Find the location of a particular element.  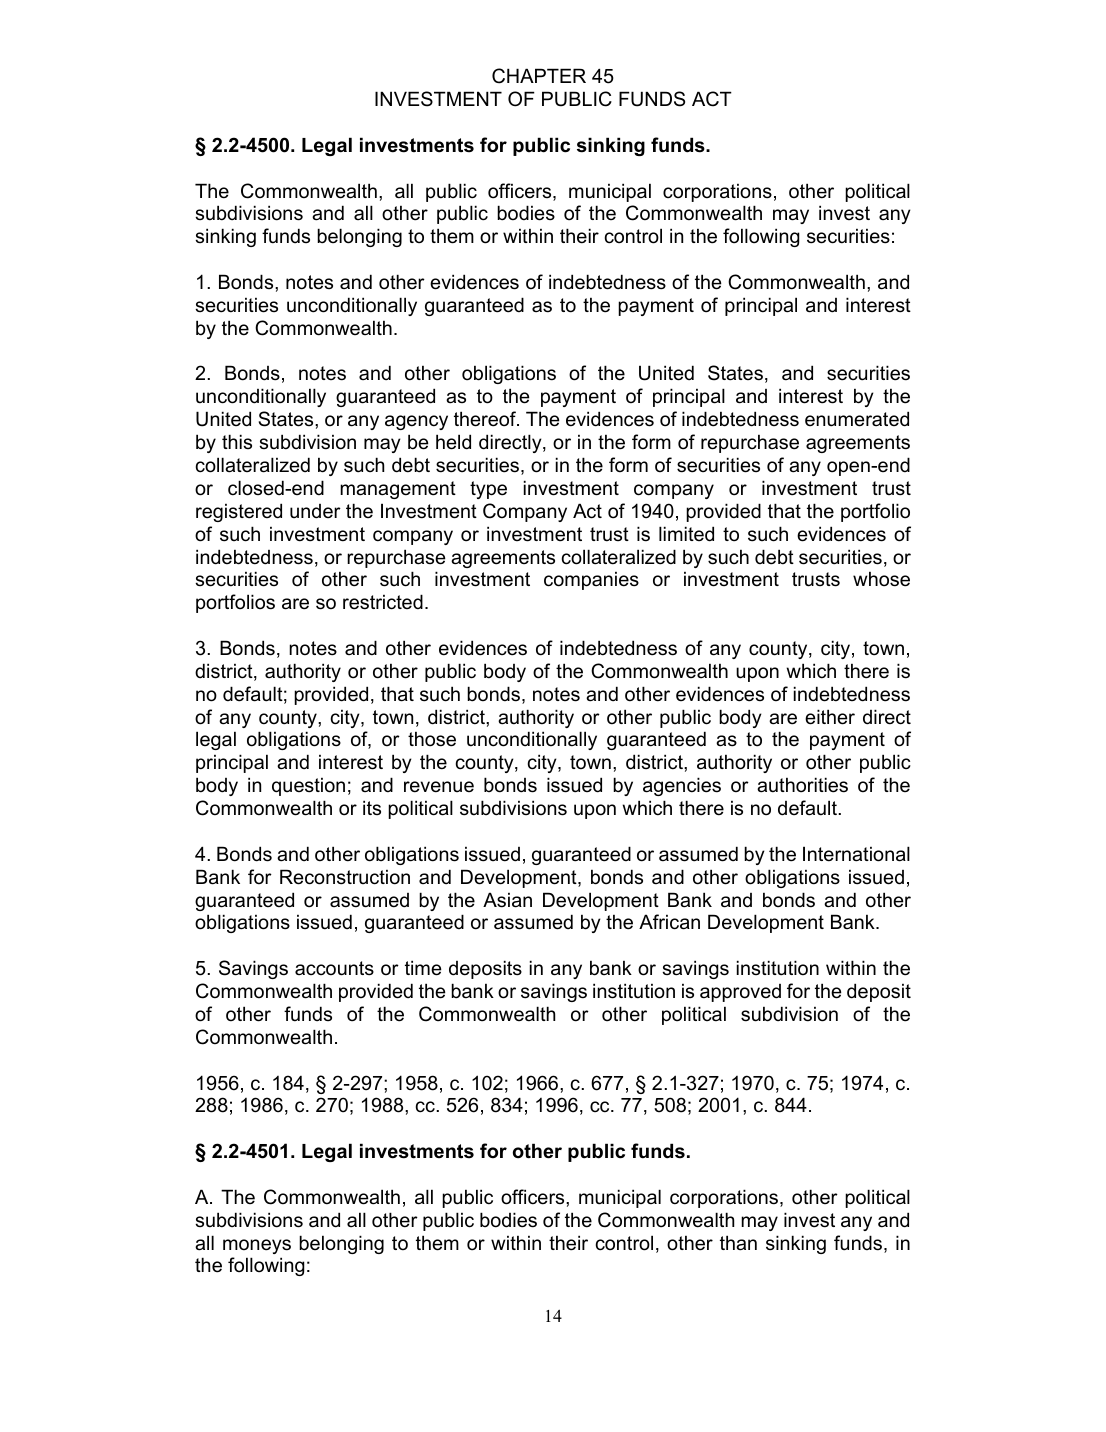

either is located at coordinates (830, 717).
